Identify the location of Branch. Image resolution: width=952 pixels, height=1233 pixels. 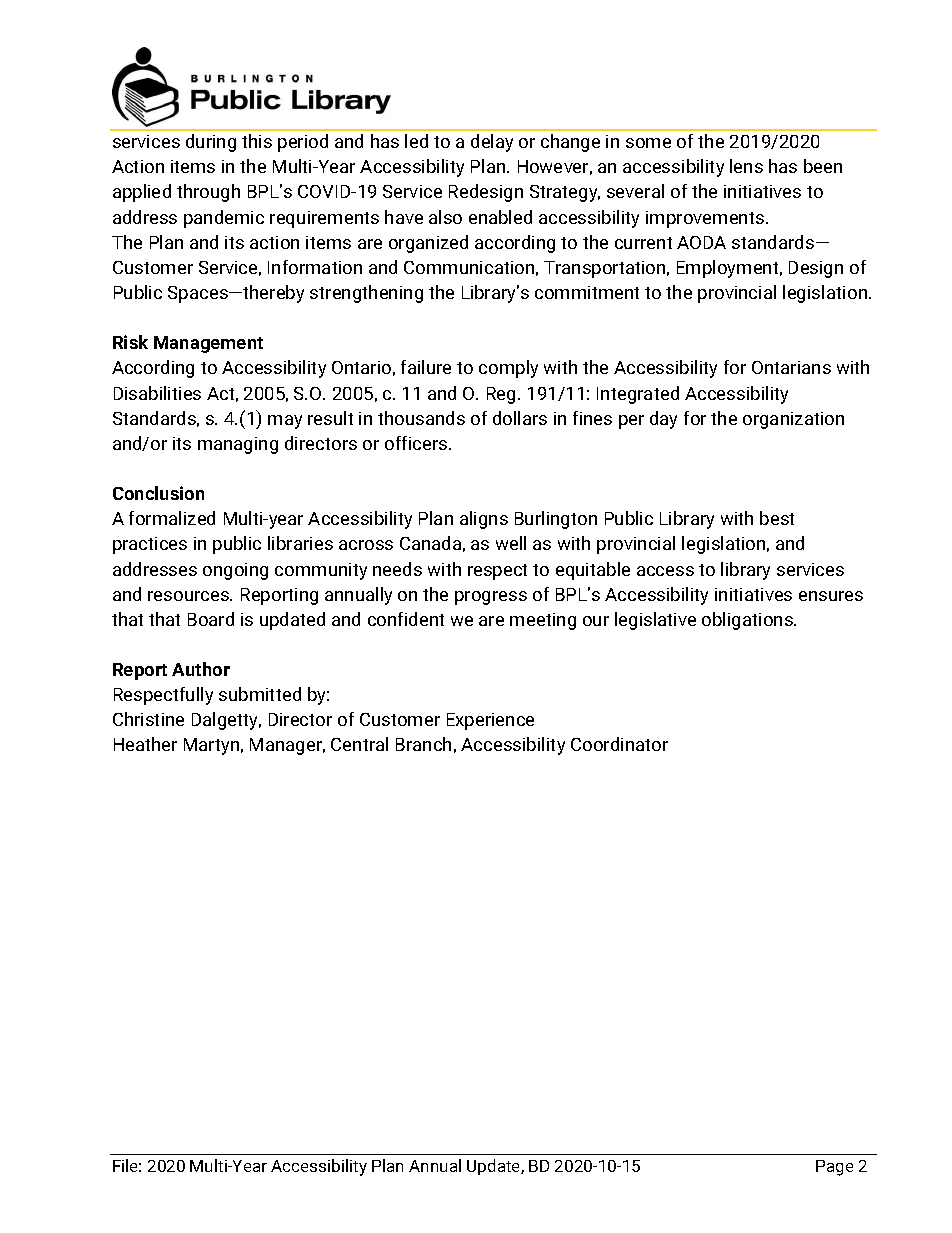
(423, 744).
